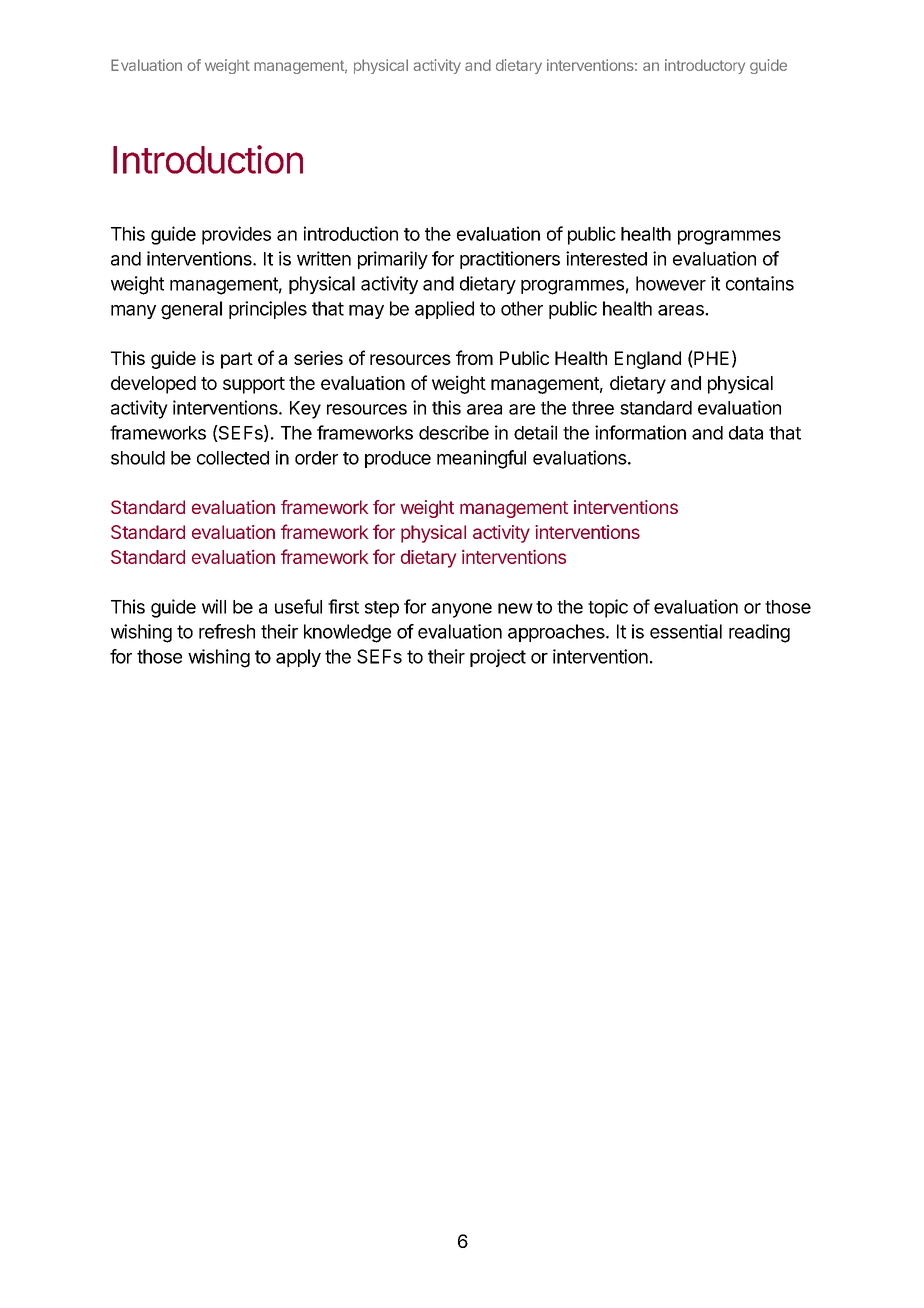 The image size is (924, 1308). I want to click on project, so click(498, 658).
